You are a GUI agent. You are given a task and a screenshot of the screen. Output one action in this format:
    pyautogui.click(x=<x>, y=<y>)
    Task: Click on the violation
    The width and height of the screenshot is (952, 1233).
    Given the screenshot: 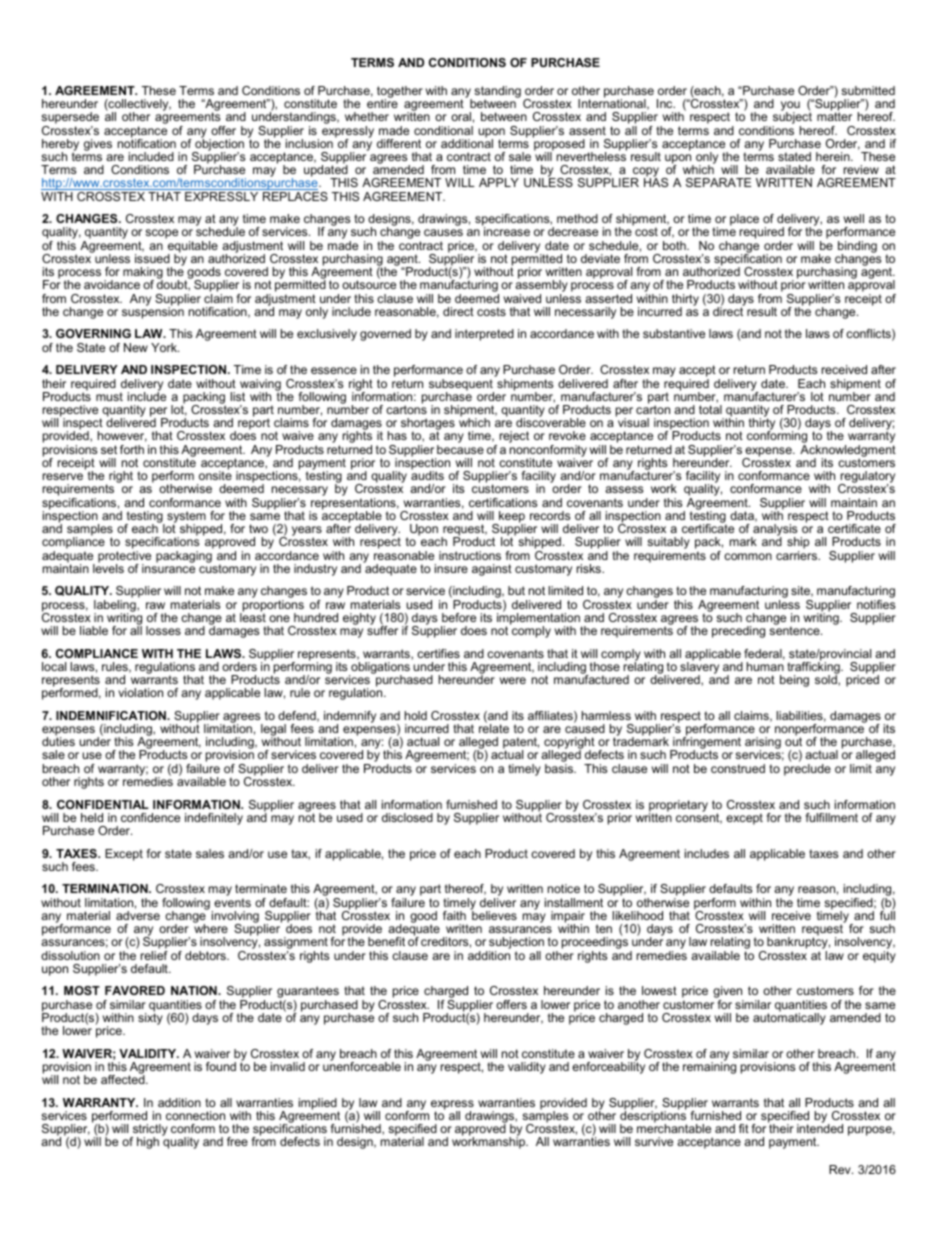 What is the action you would take?
    pyautogui.click(x=140, y=692)
